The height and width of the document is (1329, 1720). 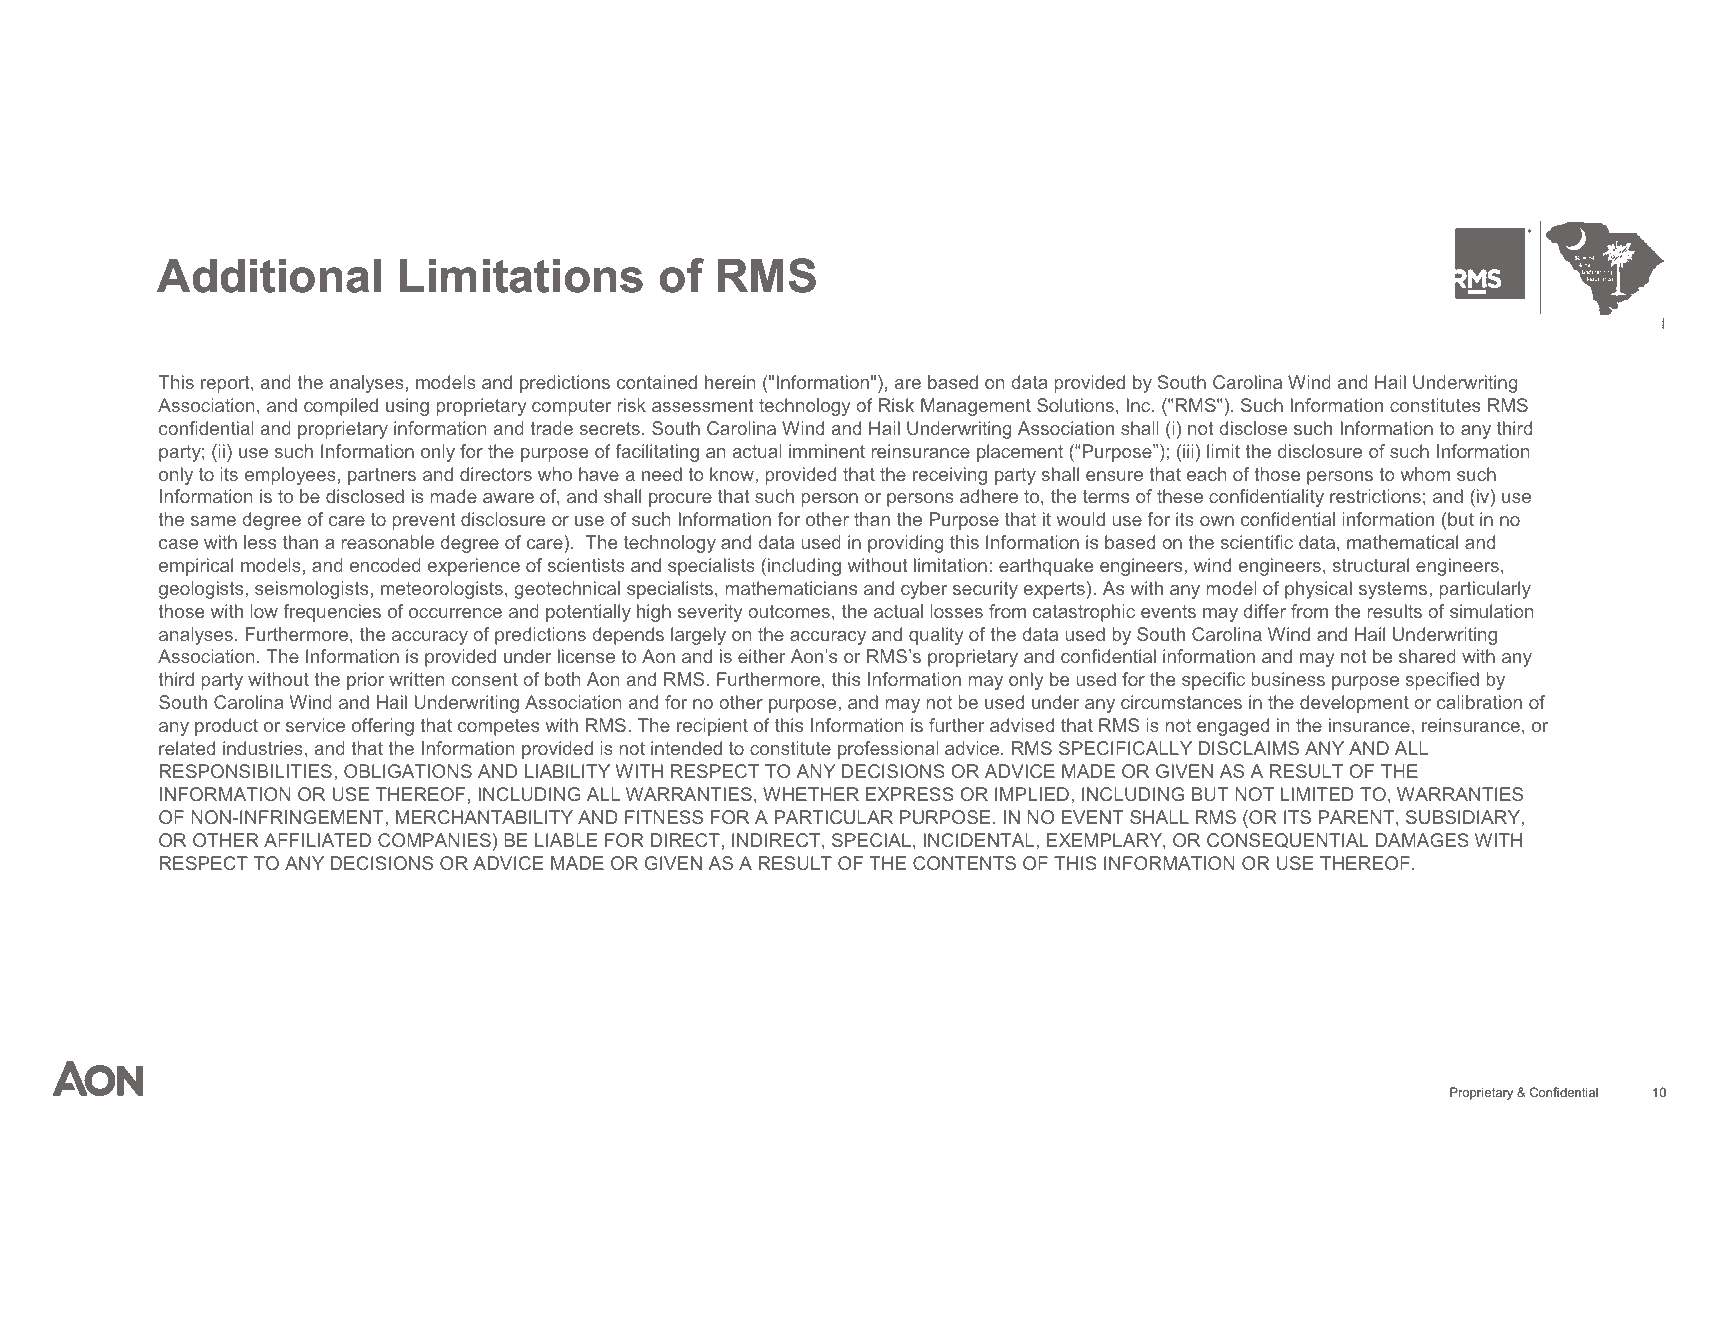 What do you see at coordinates (1075, 405) in the document?
I see `Solutions` at bounding box center [1075, 405].
